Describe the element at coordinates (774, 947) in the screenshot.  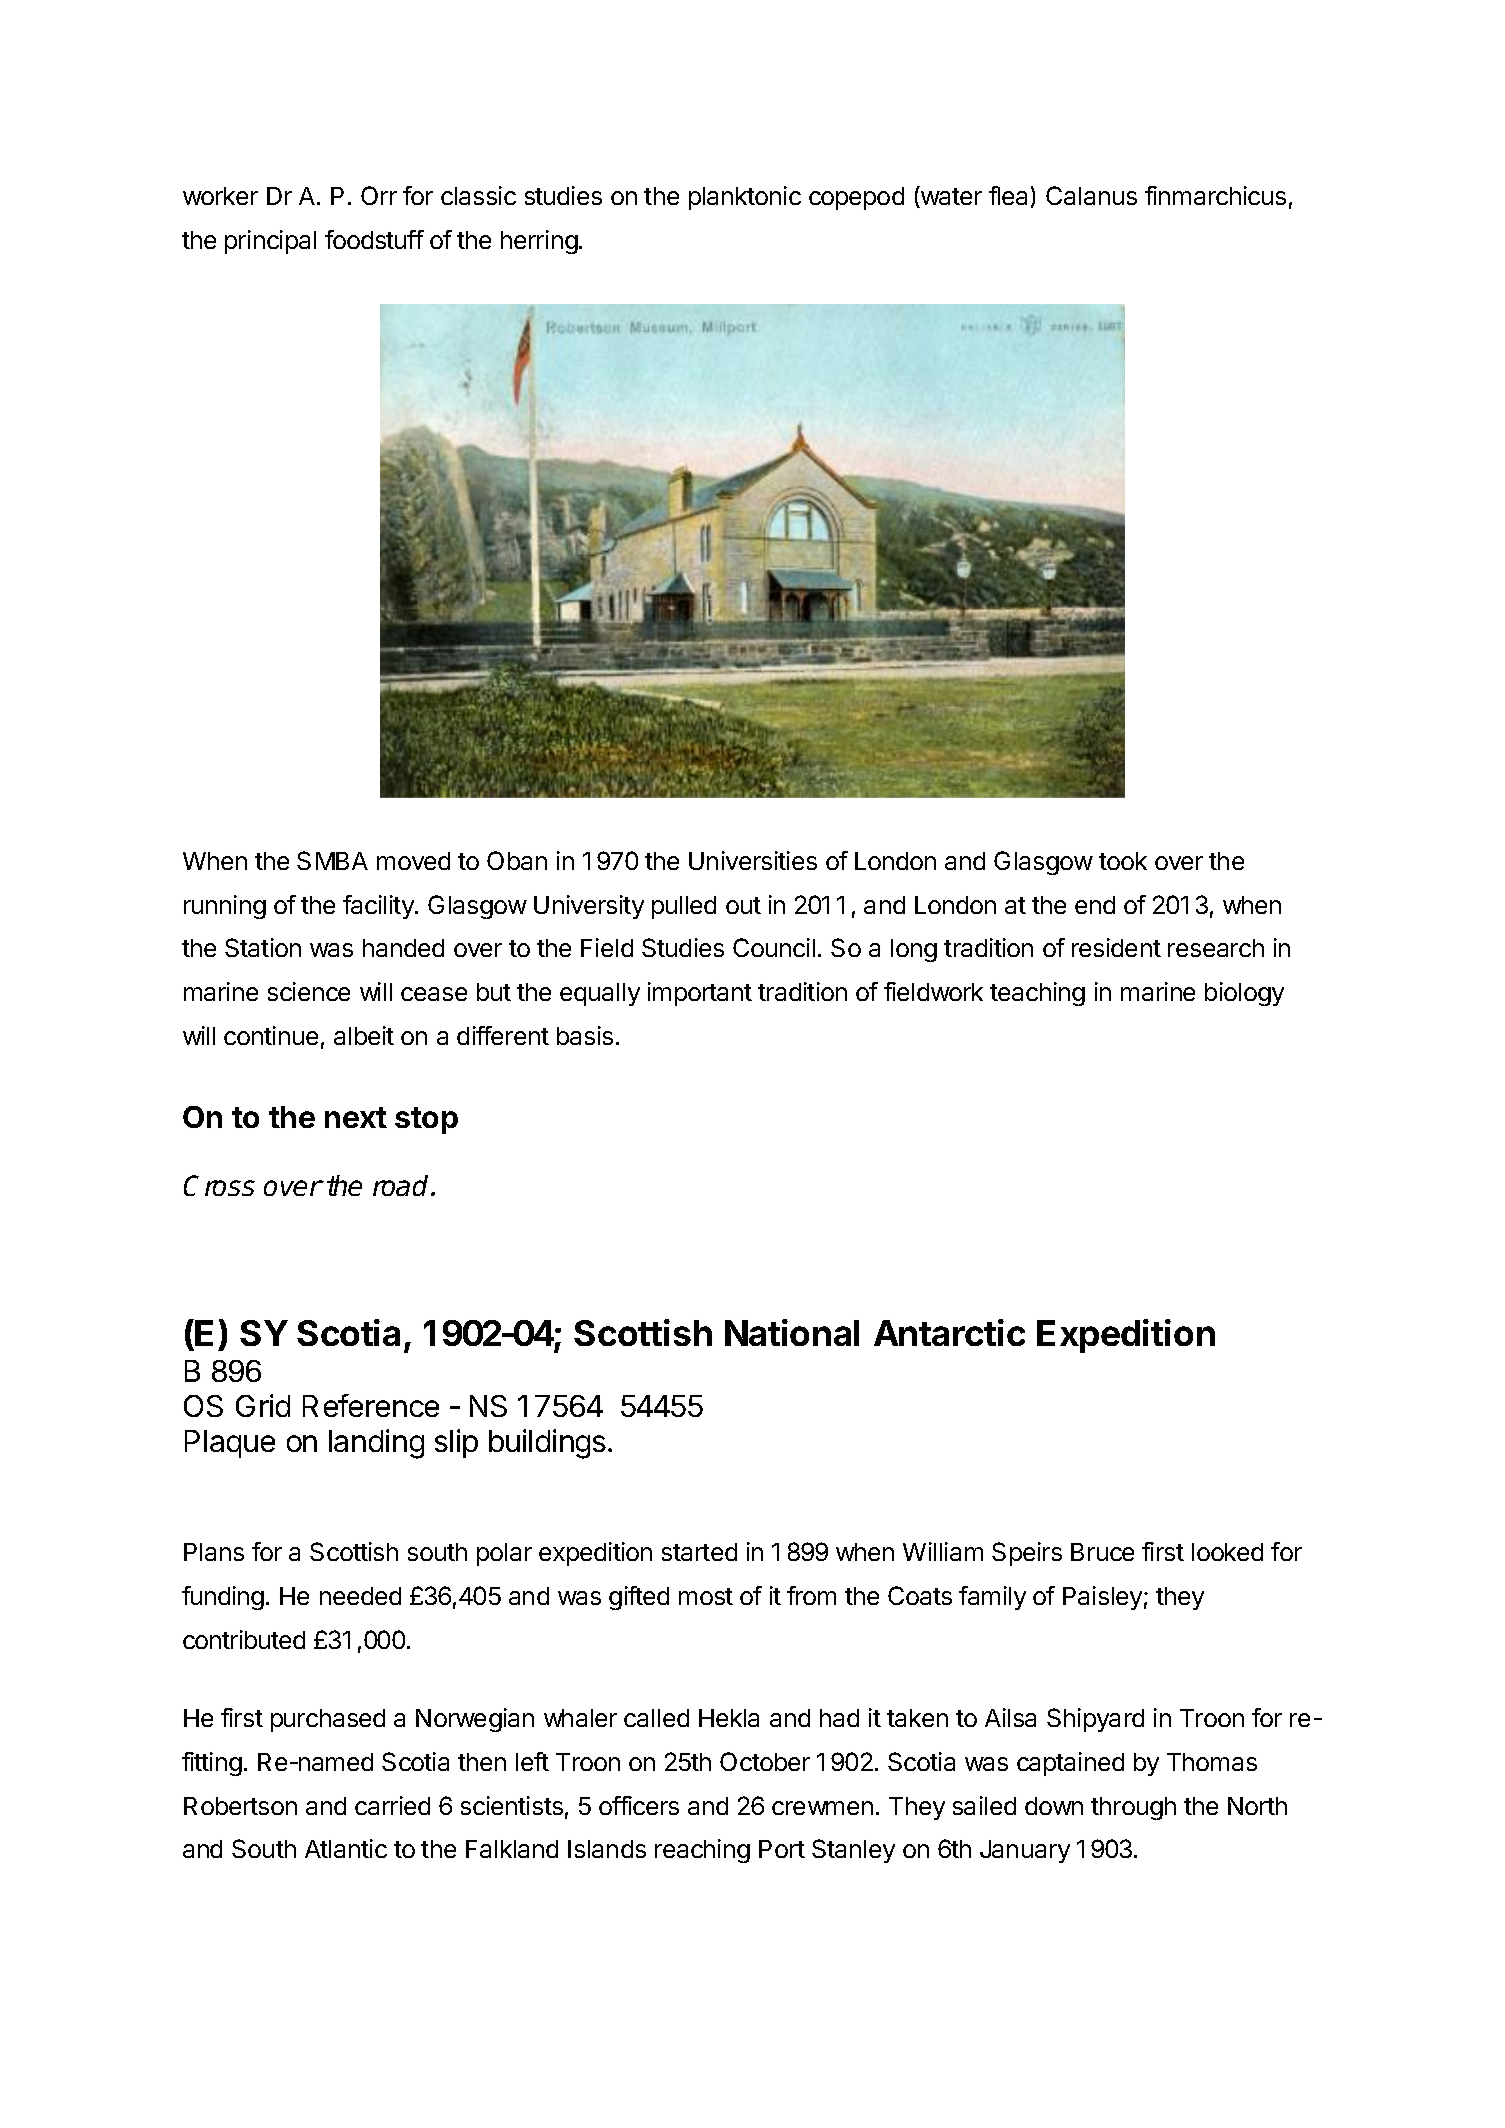
I see `Council` at that location.
